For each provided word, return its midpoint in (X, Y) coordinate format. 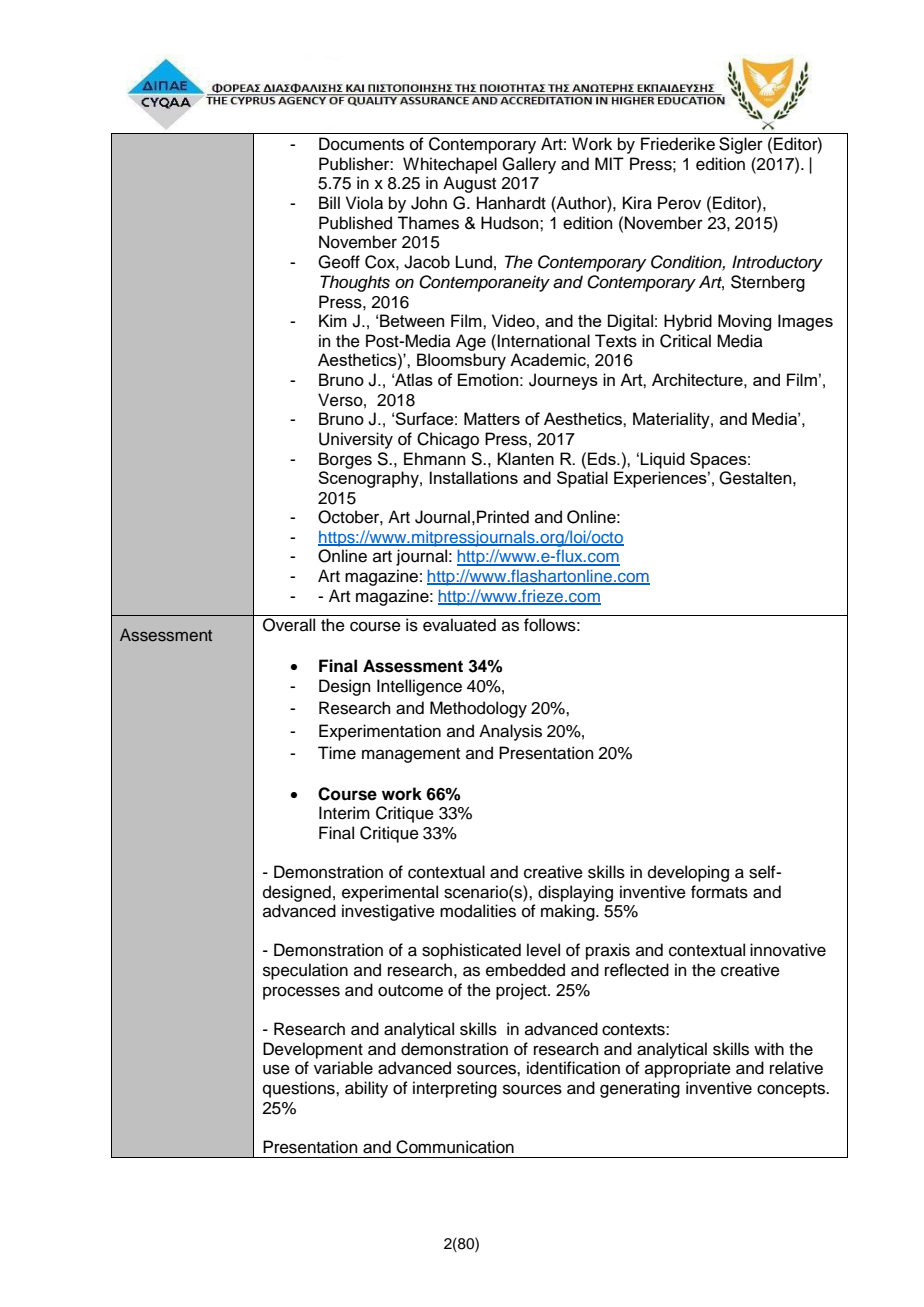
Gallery (529, 165)
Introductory (777, 263)
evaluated (459, 625)
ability (366, 1089)
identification (573, 1068)
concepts (792, 1090)
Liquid (662, 460)
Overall (289, 625)
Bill (329, 202)
